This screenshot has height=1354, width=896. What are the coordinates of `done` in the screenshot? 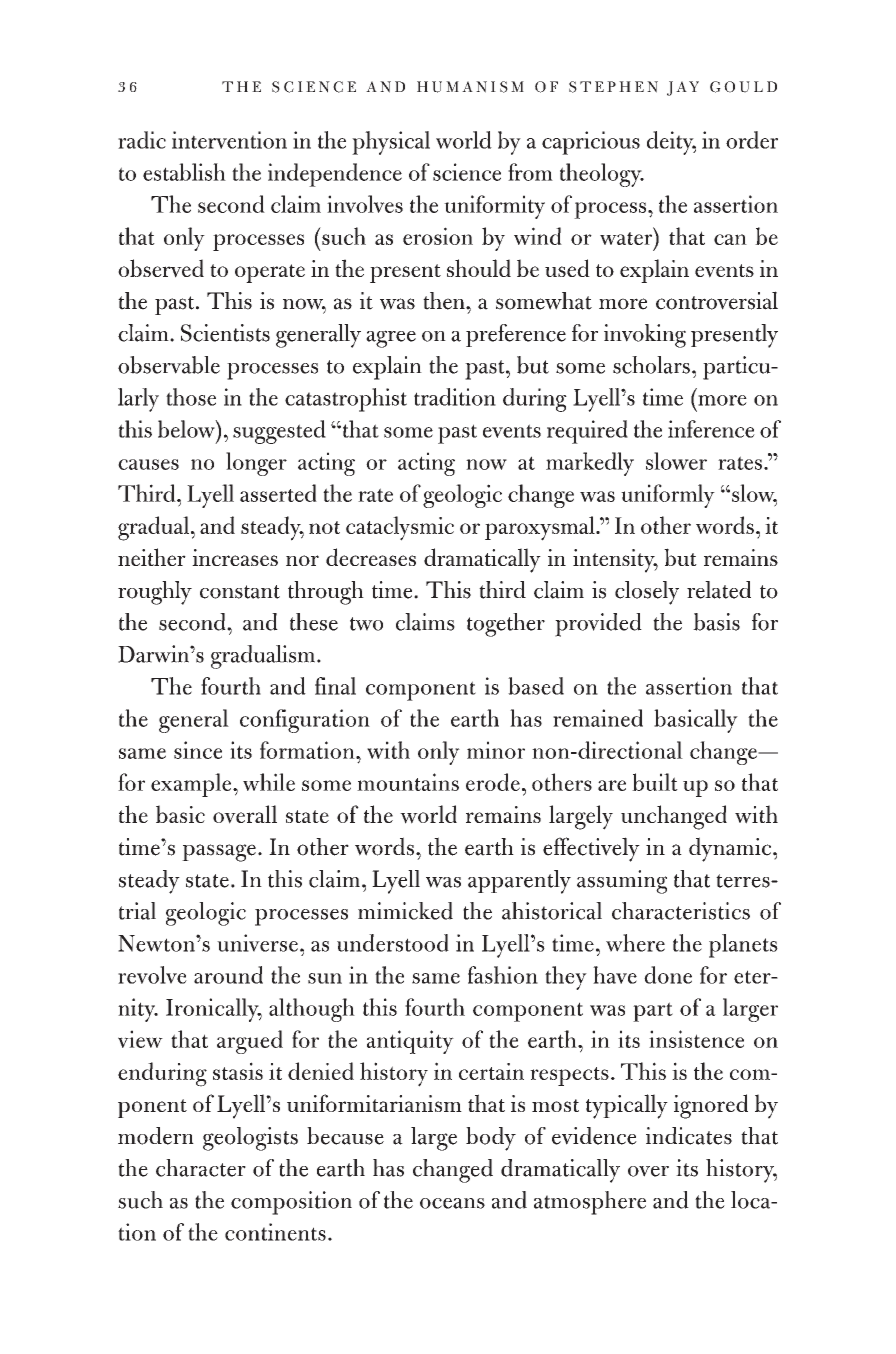 It's located at (668, 975).
